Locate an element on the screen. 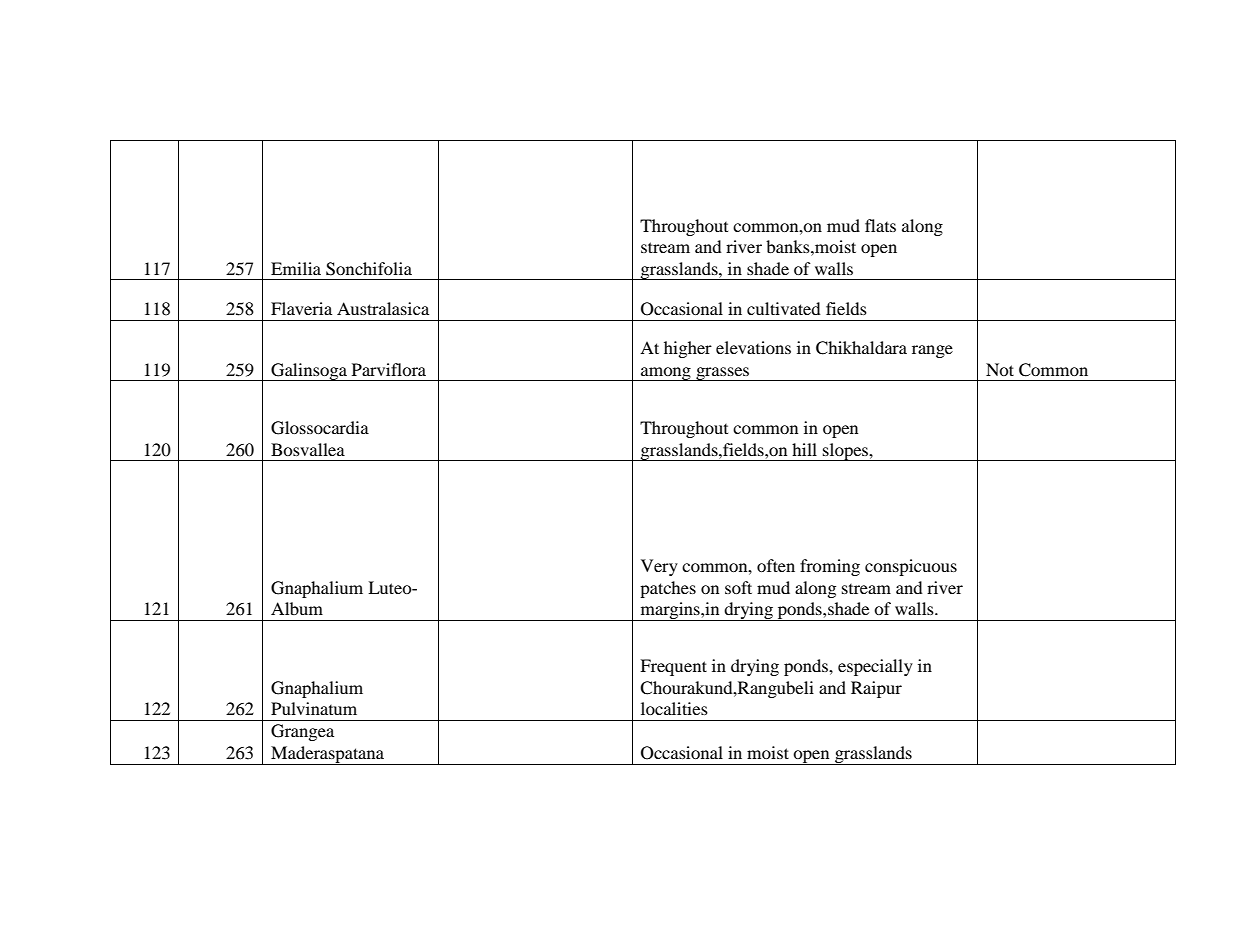 The width and height of the screenshot is (1233, 952). cultivated is located at coordinates (784, 308).
